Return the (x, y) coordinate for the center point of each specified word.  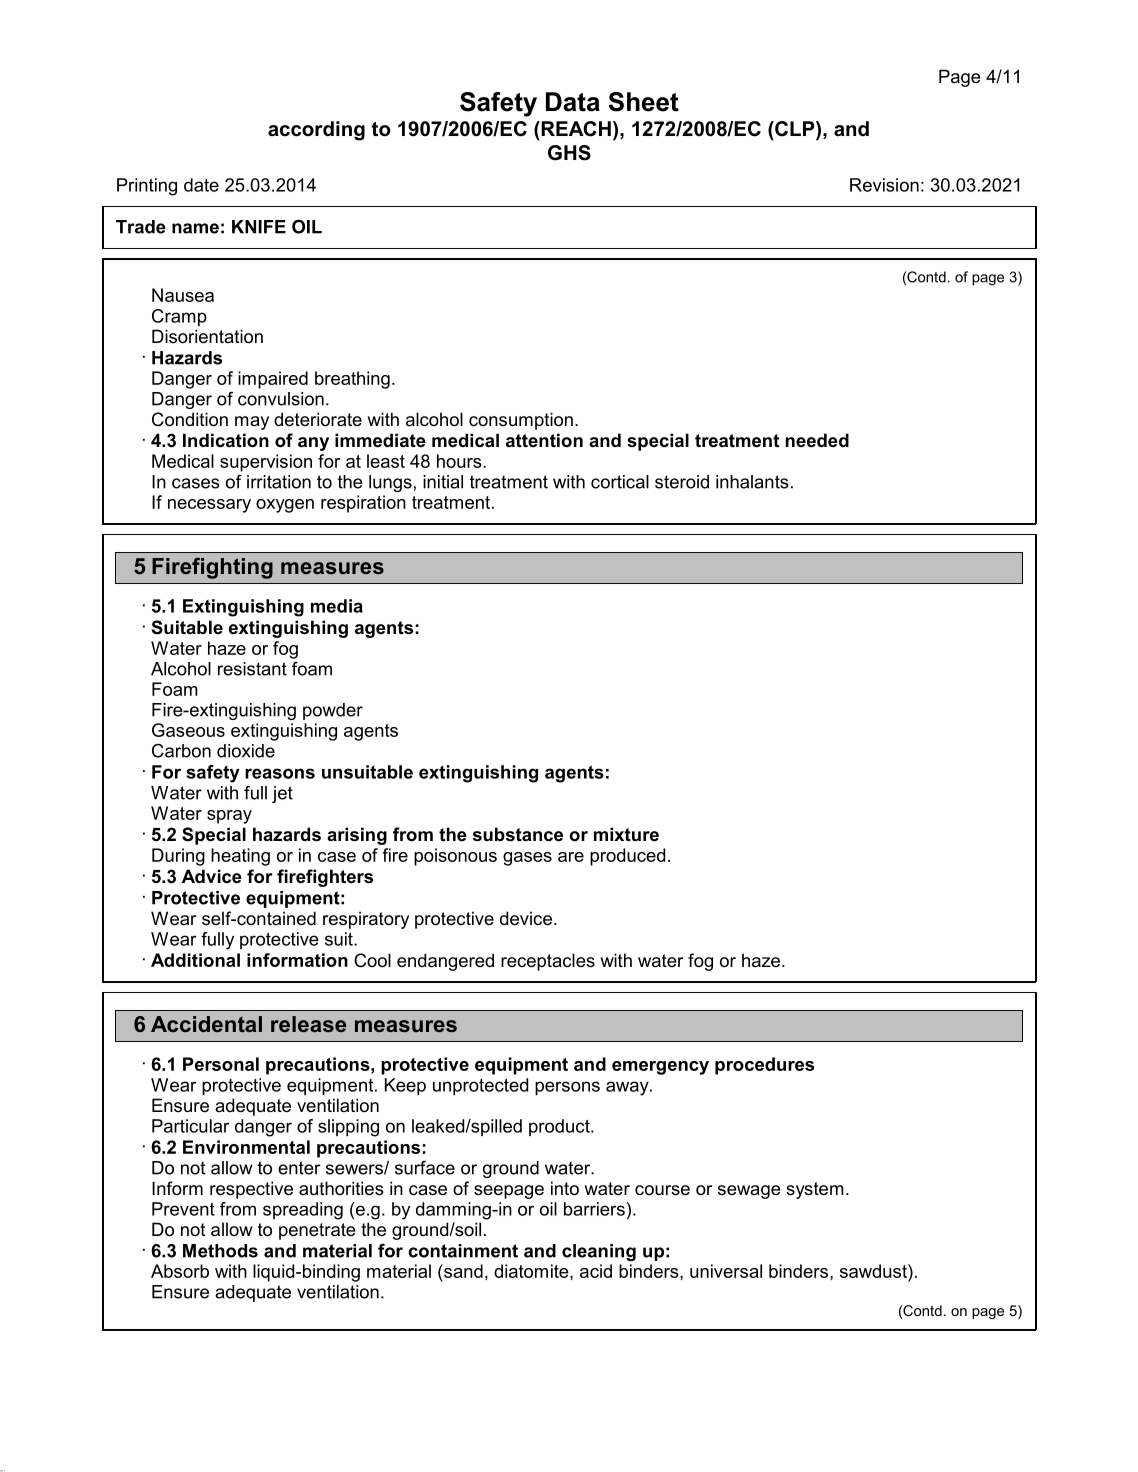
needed (817, 440)
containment (463, 1251)
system (815, 1190)
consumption (521, 421)
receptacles (548, 962)
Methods (220, 1251)
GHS (569, 153)
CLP (795, 130)
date (201, 185)
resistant (252, 669)
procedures (764, 1066)
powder (333, 711)
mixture (626, 834)
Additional (195, 960)
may (252, 423)
